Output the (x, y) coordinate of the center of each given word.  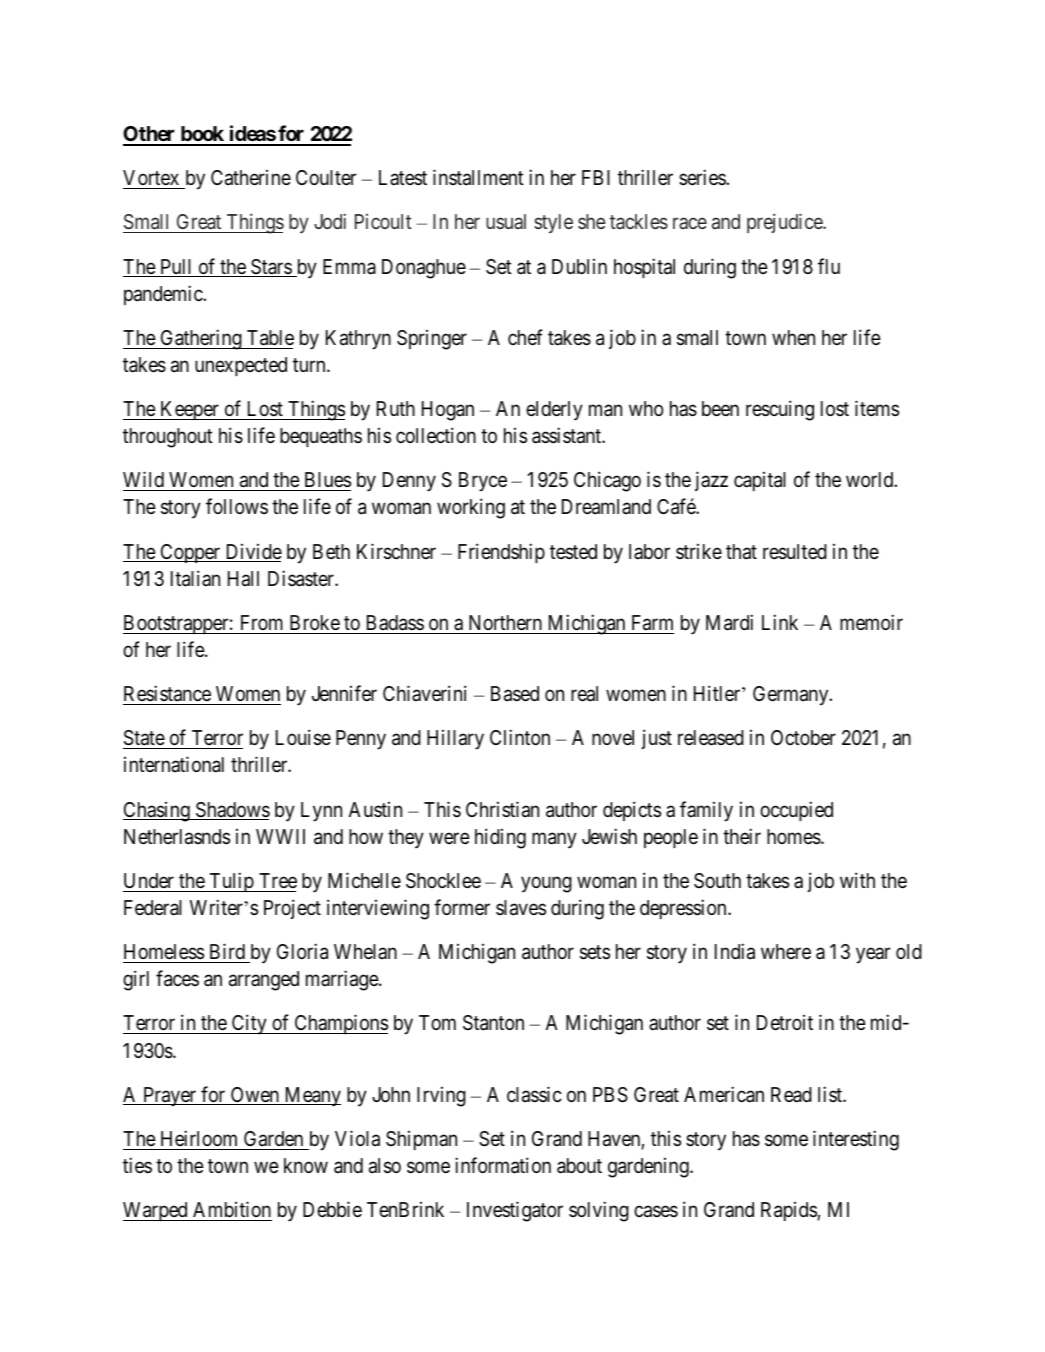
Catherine (251, 178)
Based (515, 694)
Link (780, 622)
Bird (227, 951)
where (786, 951)
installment (478, 177)
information (503, 1165)
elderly (554, 411)
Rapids (789, 1211)
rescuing (780, 410)
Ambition (232, 1209)
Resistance (167, 693)
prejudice (785, 223)
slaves (521, 908)
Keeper (189, 410)
